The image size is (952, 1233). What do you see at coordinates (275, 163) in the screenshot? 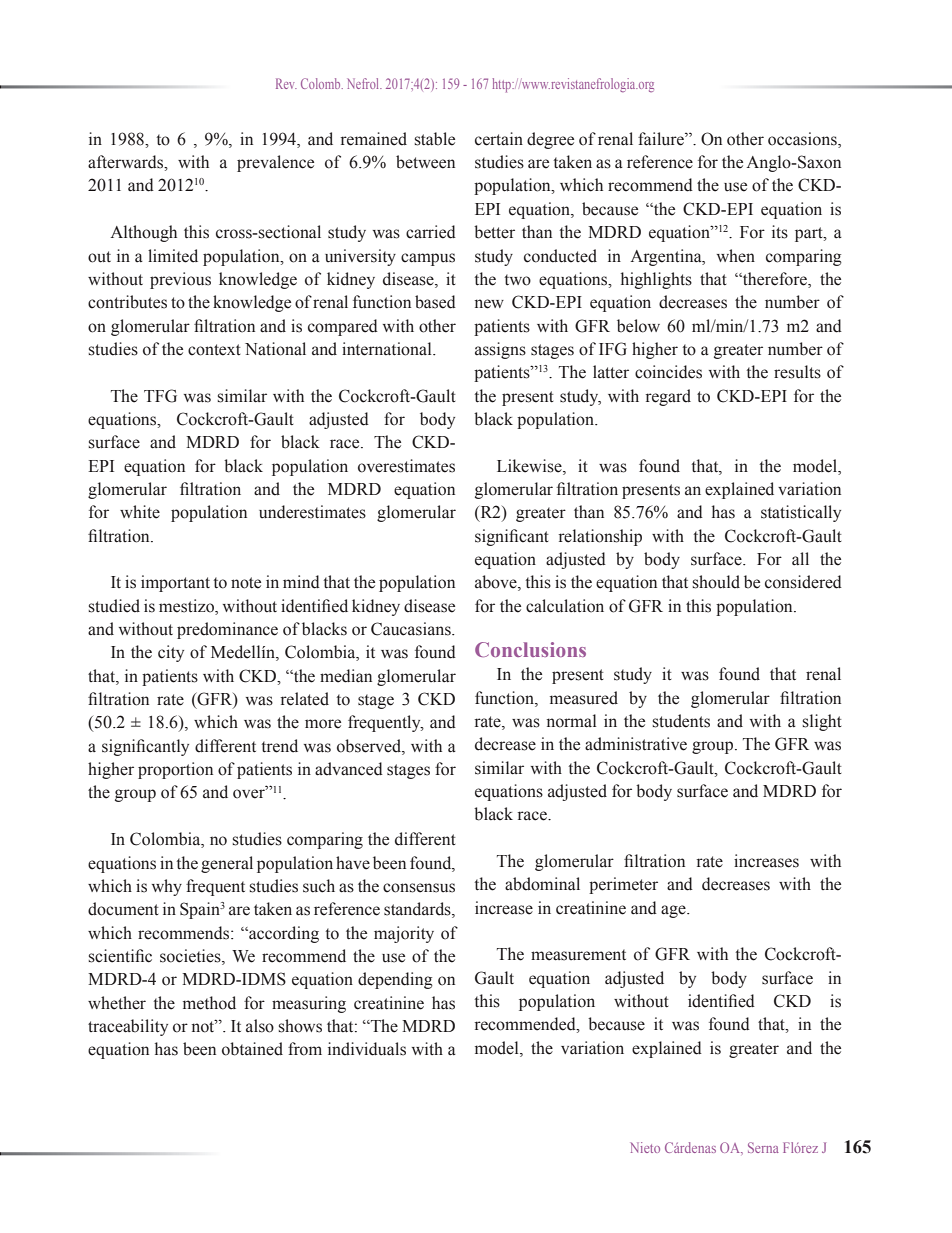
I see `prevalence` at bounding box center [275, 163].
